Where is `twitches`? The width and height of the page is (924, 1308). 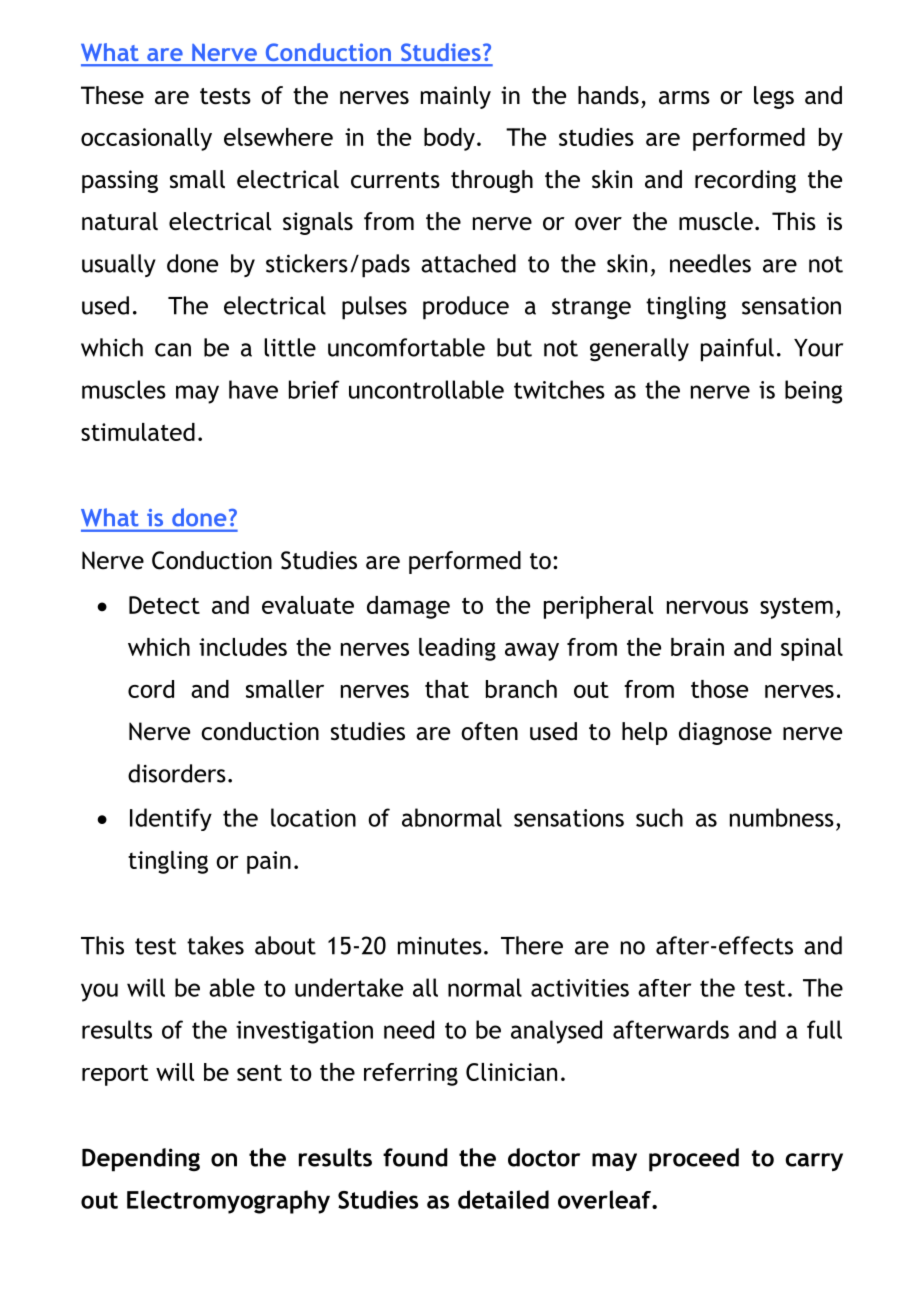
twitches is located at coordinates (559, 389).
